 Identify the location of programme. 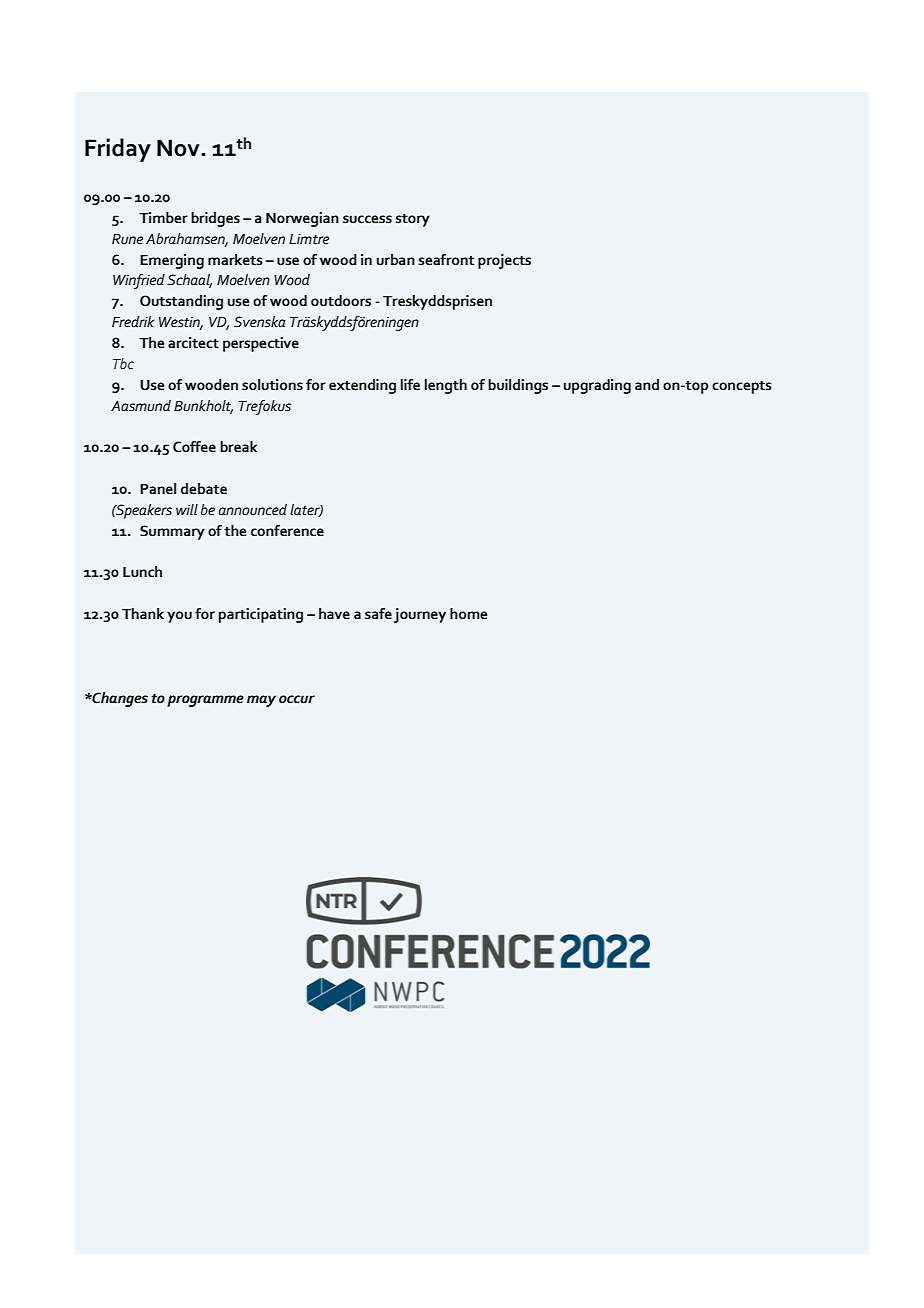
(205, 701).
